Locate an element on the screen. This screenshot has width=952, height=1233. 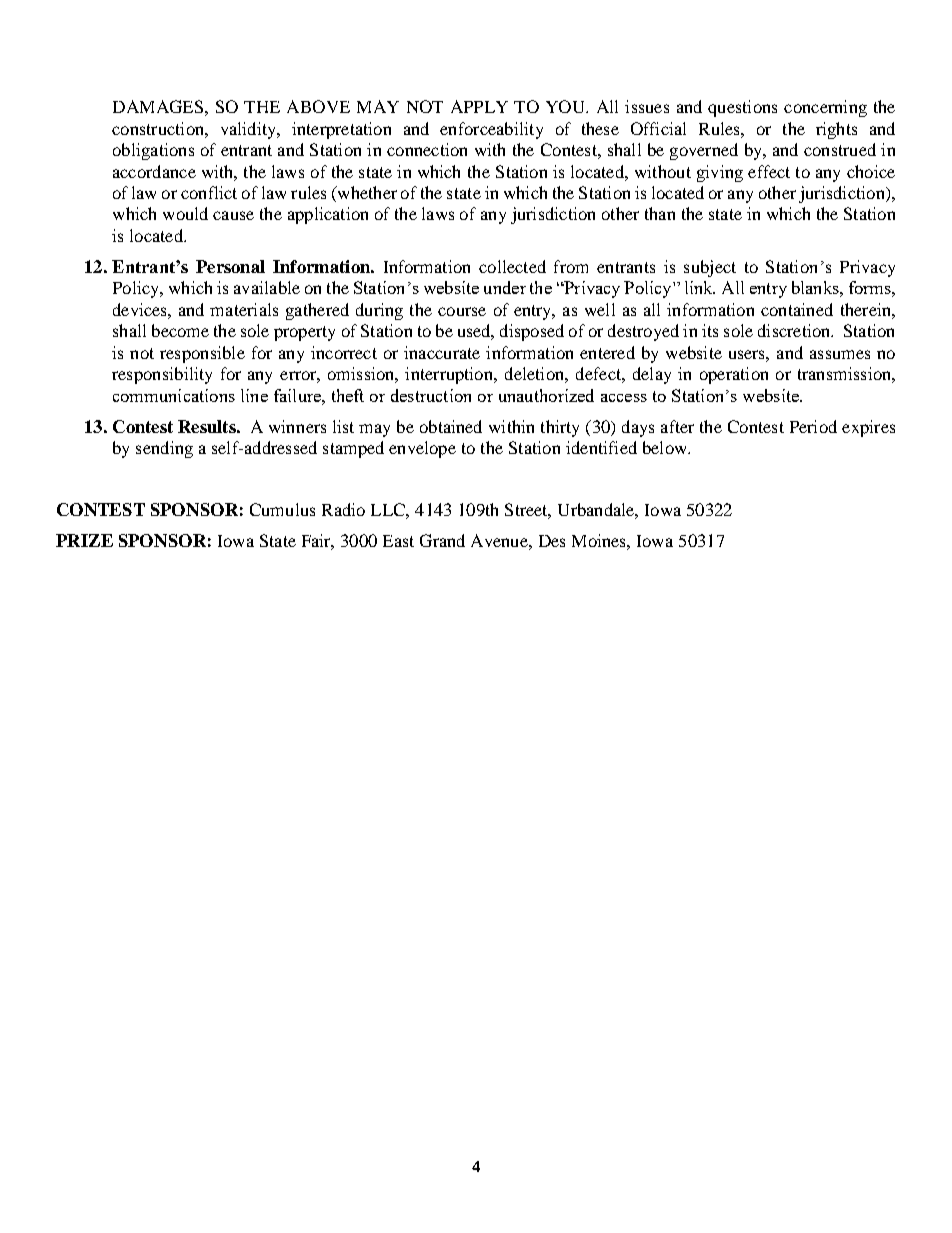
PRIZE is located at coordinates (84, 540).
